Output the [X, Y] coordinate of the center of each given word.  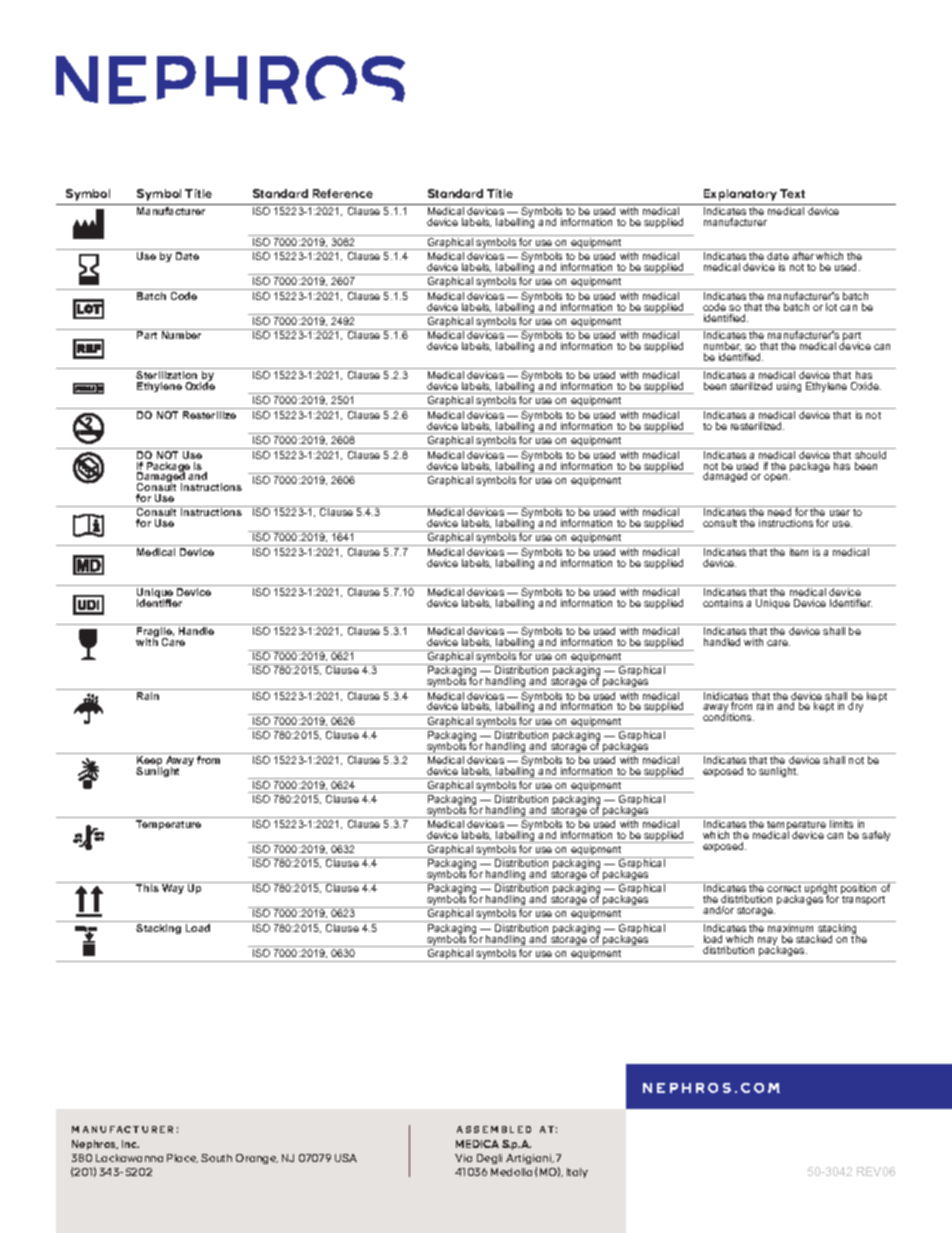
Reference [343, 193]
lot [831, 307]
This [147, 888]
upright [821, 890]
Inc [130, 1144]
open [777, 478]
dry [855, 707]
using [789, 387]
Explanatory [740, 195]
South [216, 1158]
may [768, 942]
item [799, 552]
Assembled [494, 1129]
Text [792, 193]
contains [723, 603]
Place [182, 1158]
